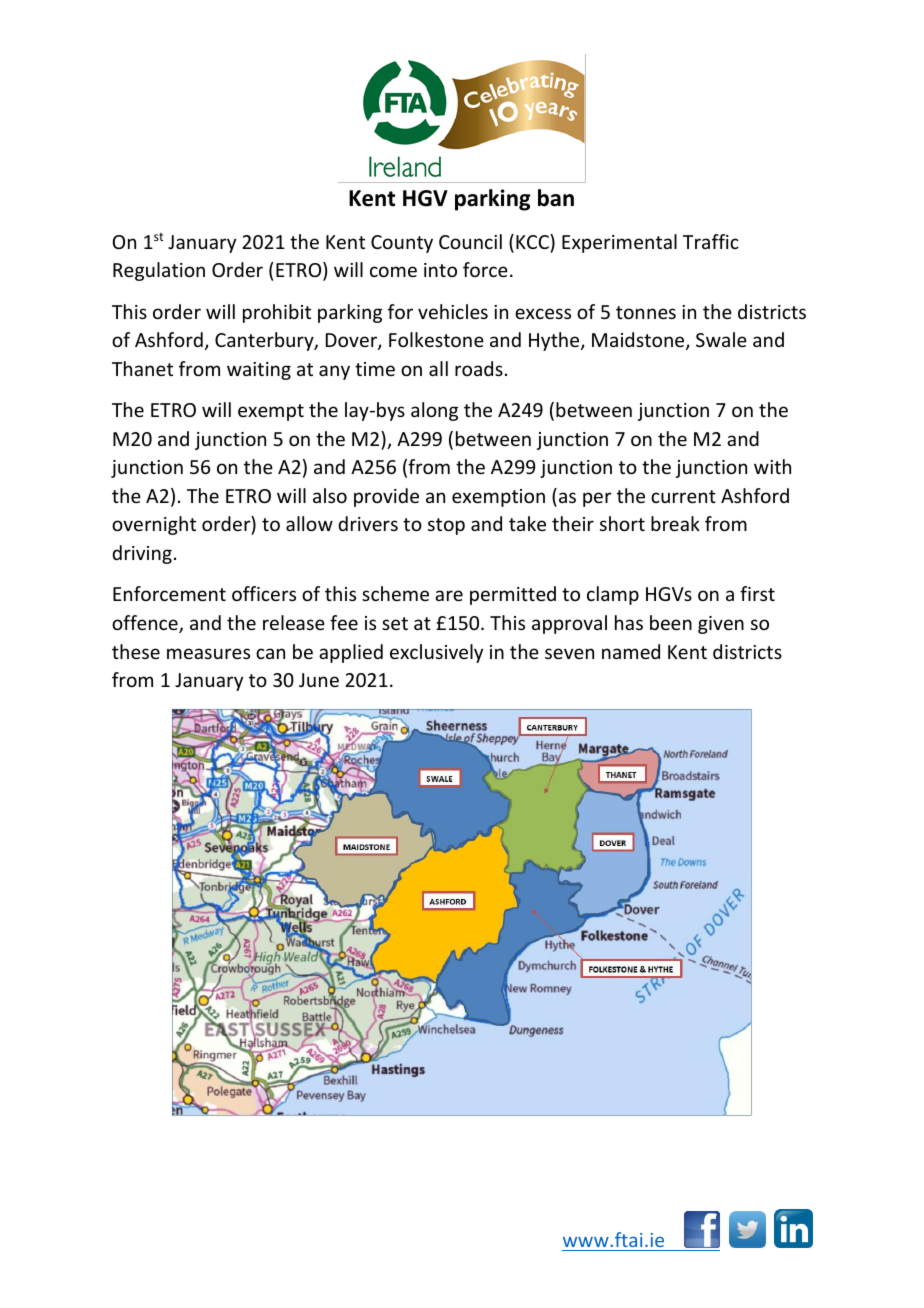 This page has width=924, height=1308. What do you see at coordinates (711, 241) in the page?
I see `Traffic` at bounding box center [711, 241].
